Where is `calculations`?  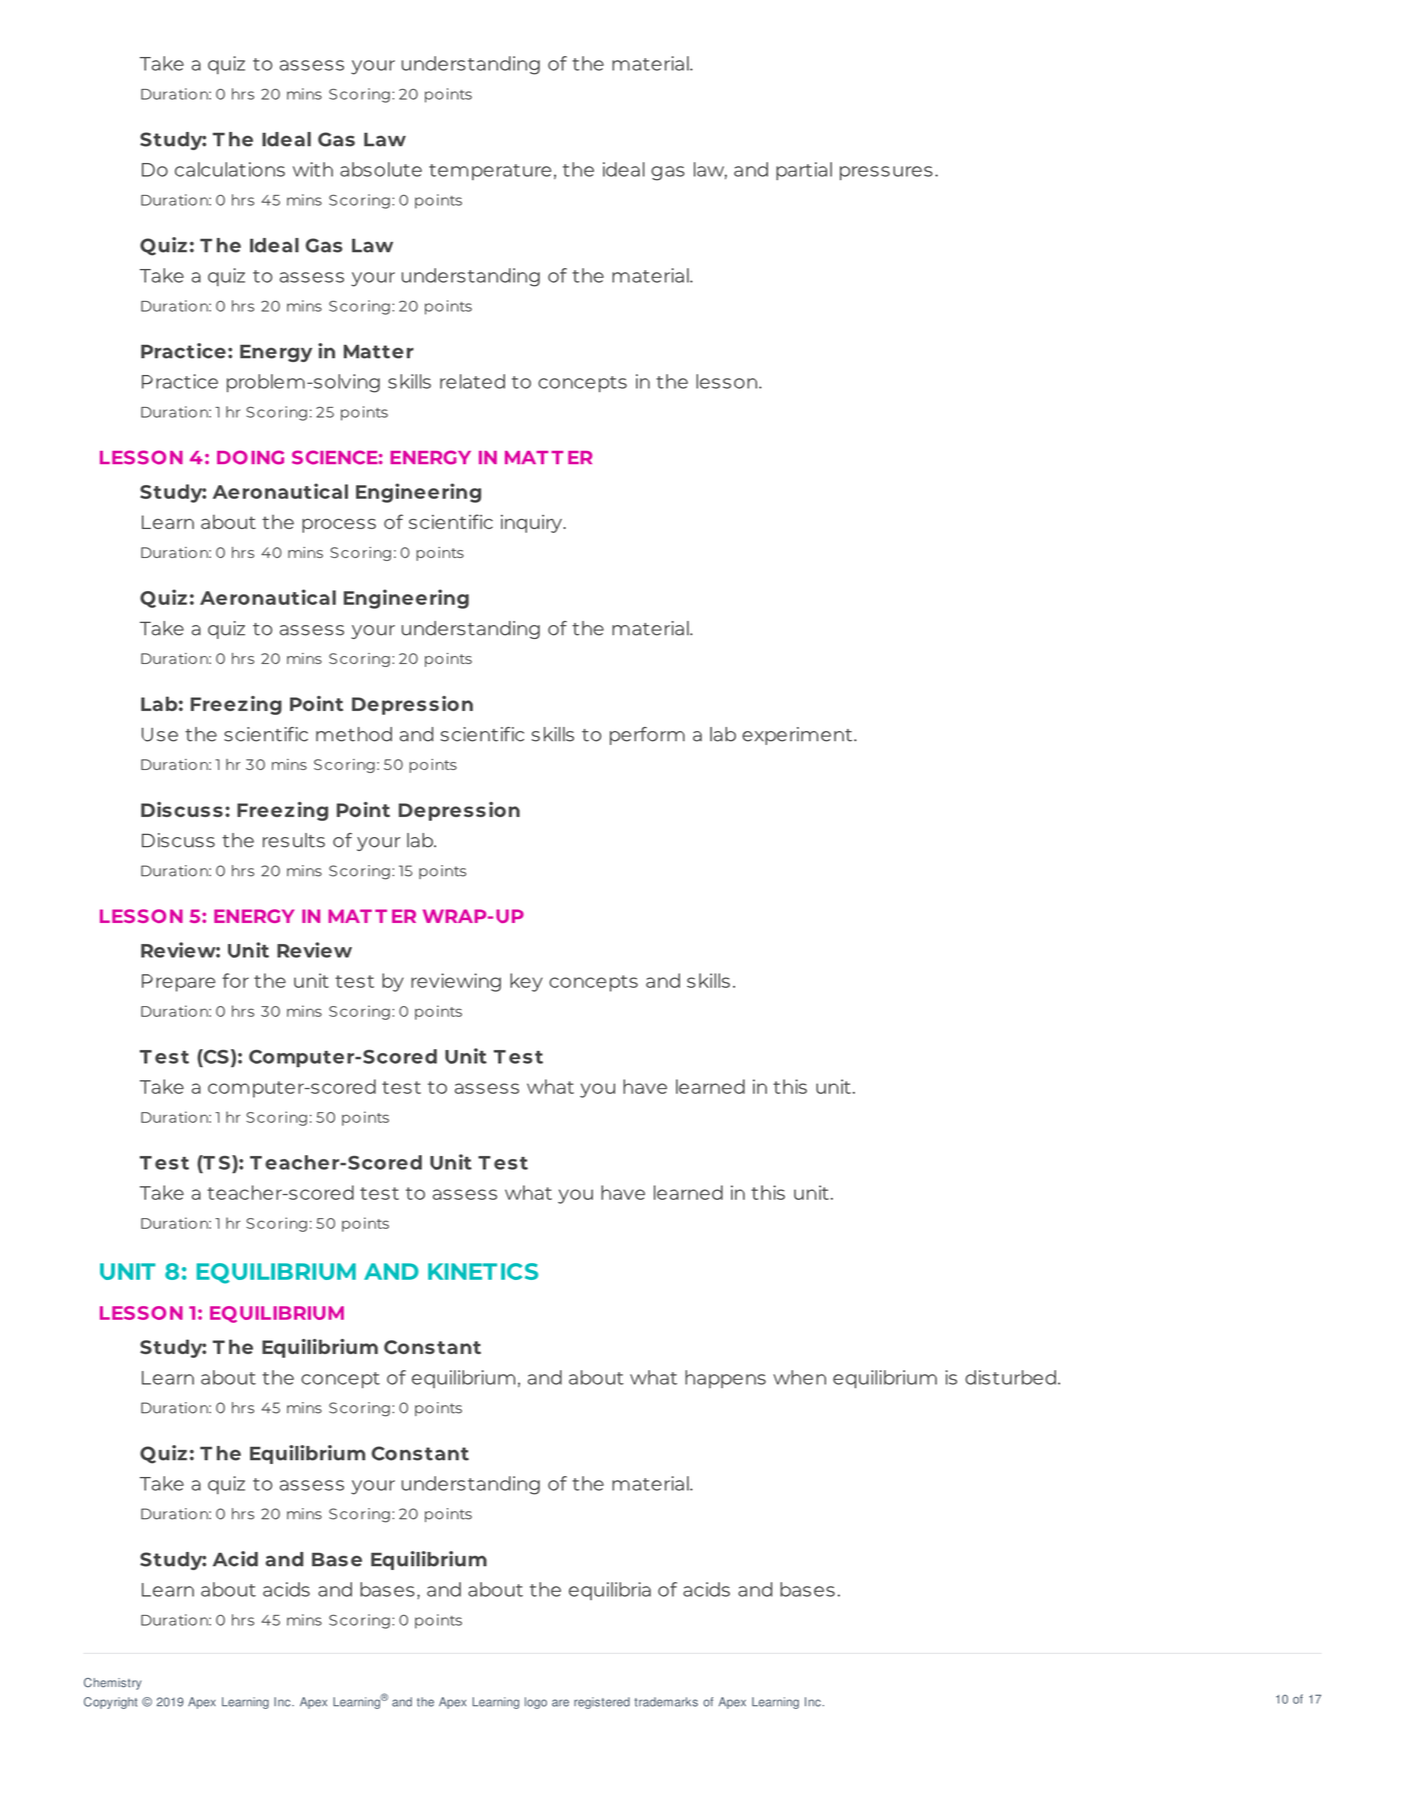 calculations is located at coordinates (230, 169).
